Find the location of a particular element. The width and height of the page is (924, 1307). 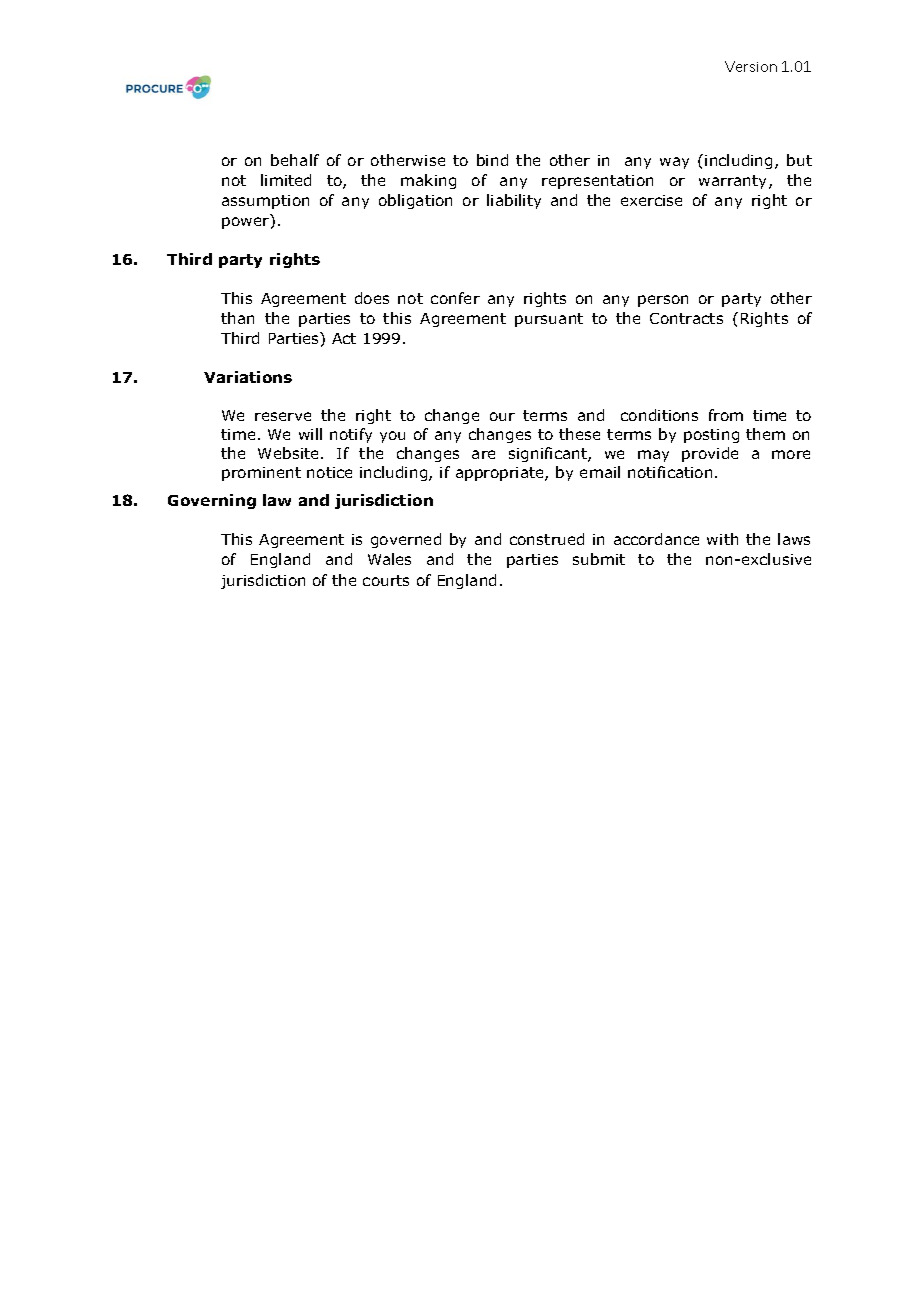

are is located at coordinates (483, 454).
